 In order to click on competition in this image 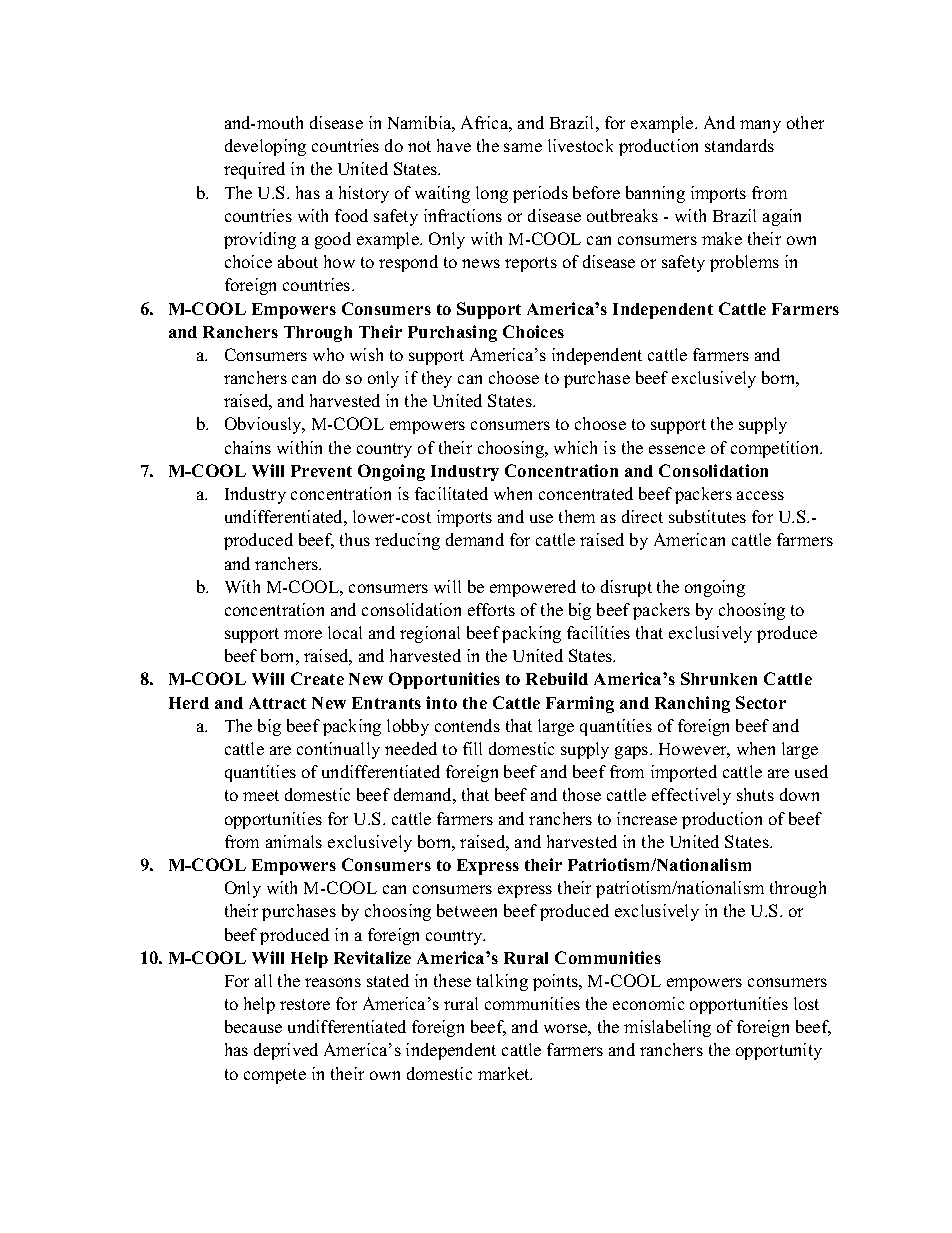, I will do `click(776, 449)`.
